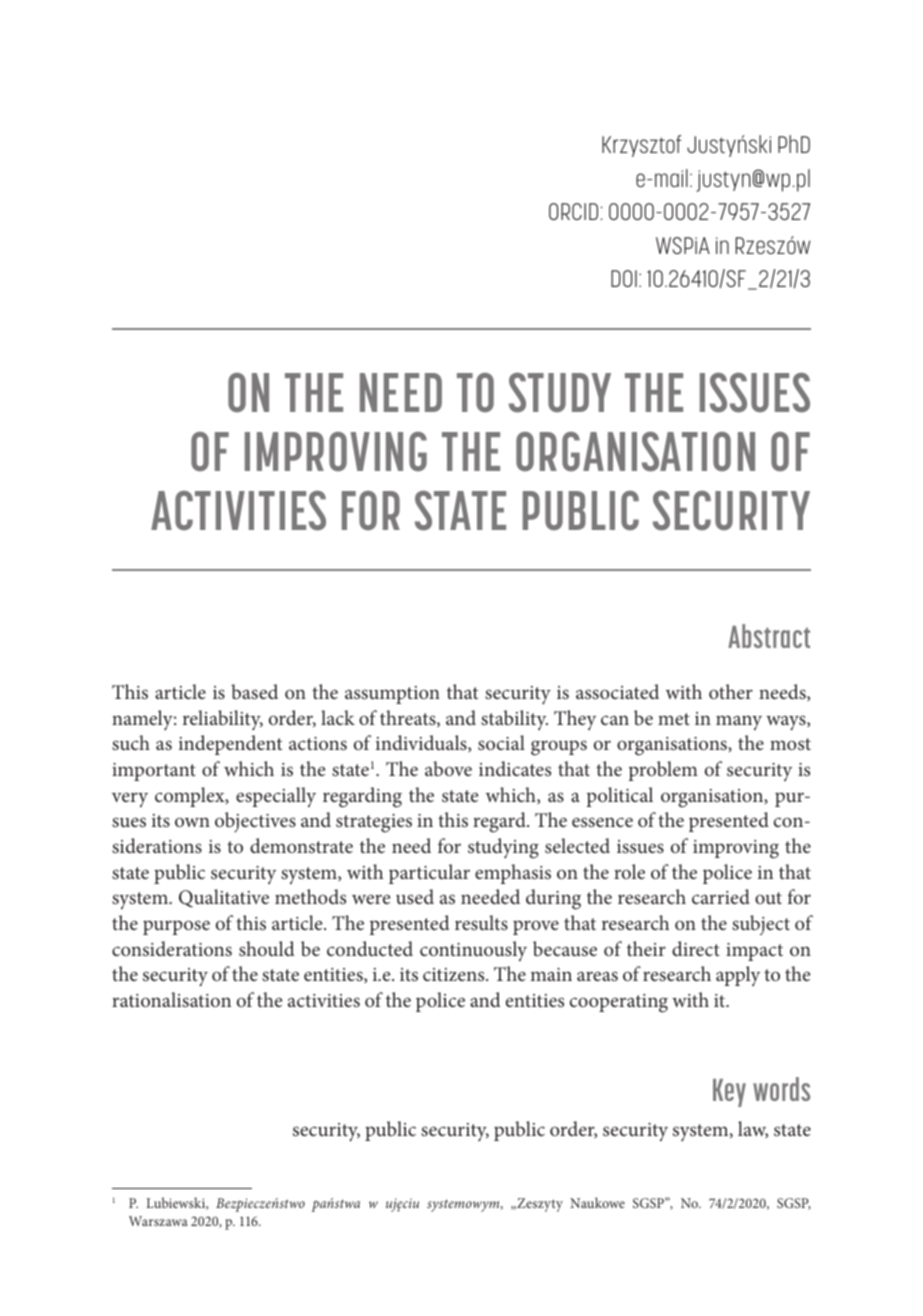 The height and width of the image is (1316, 923). What do you see at coordinates (624, 278) in the image?
I see `DOI` at bounding box center [624, 278].
